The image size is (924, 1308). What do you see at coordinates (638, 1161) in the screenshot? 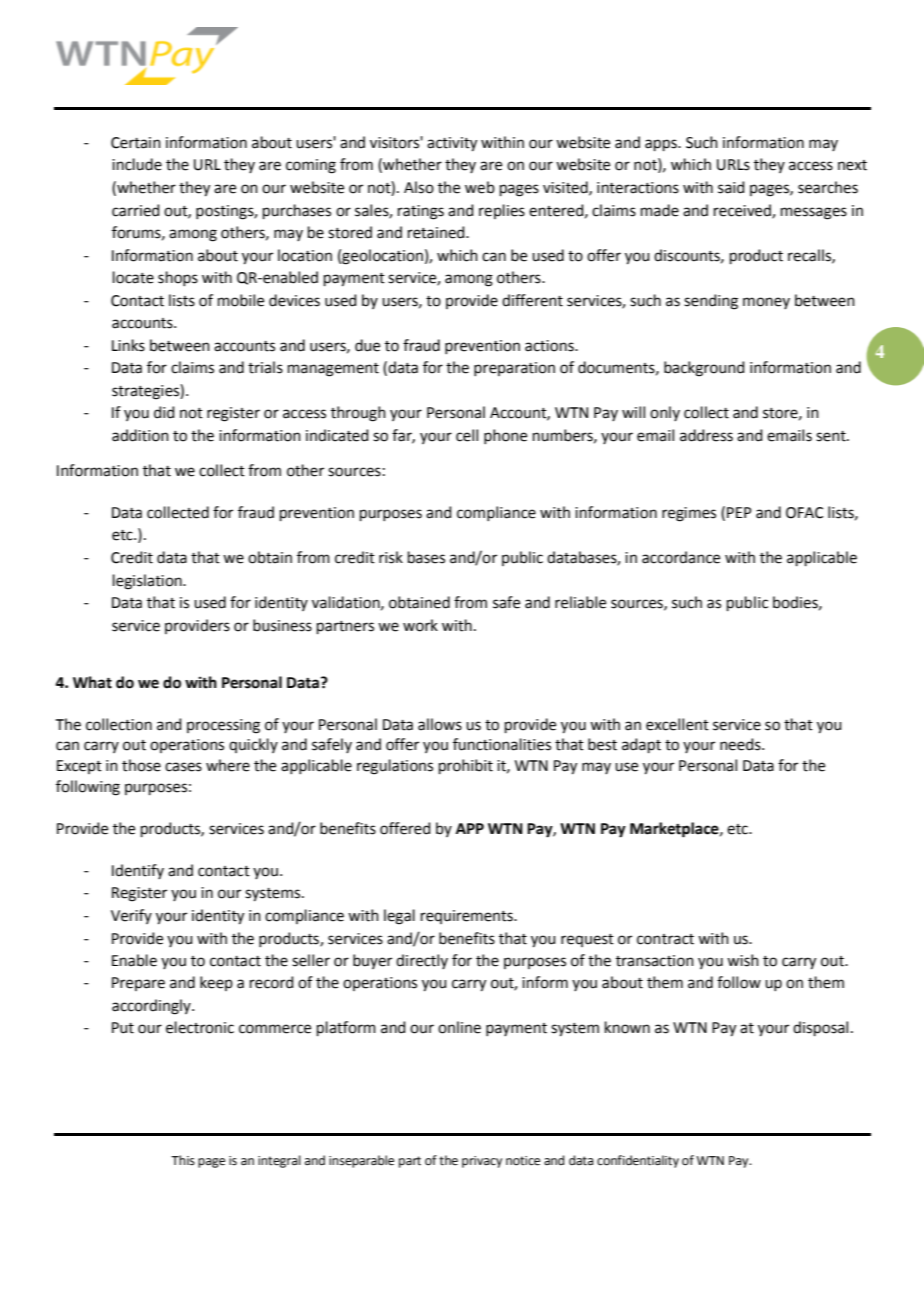
I see `confidentiality` at bounding box center [638, 1161].
